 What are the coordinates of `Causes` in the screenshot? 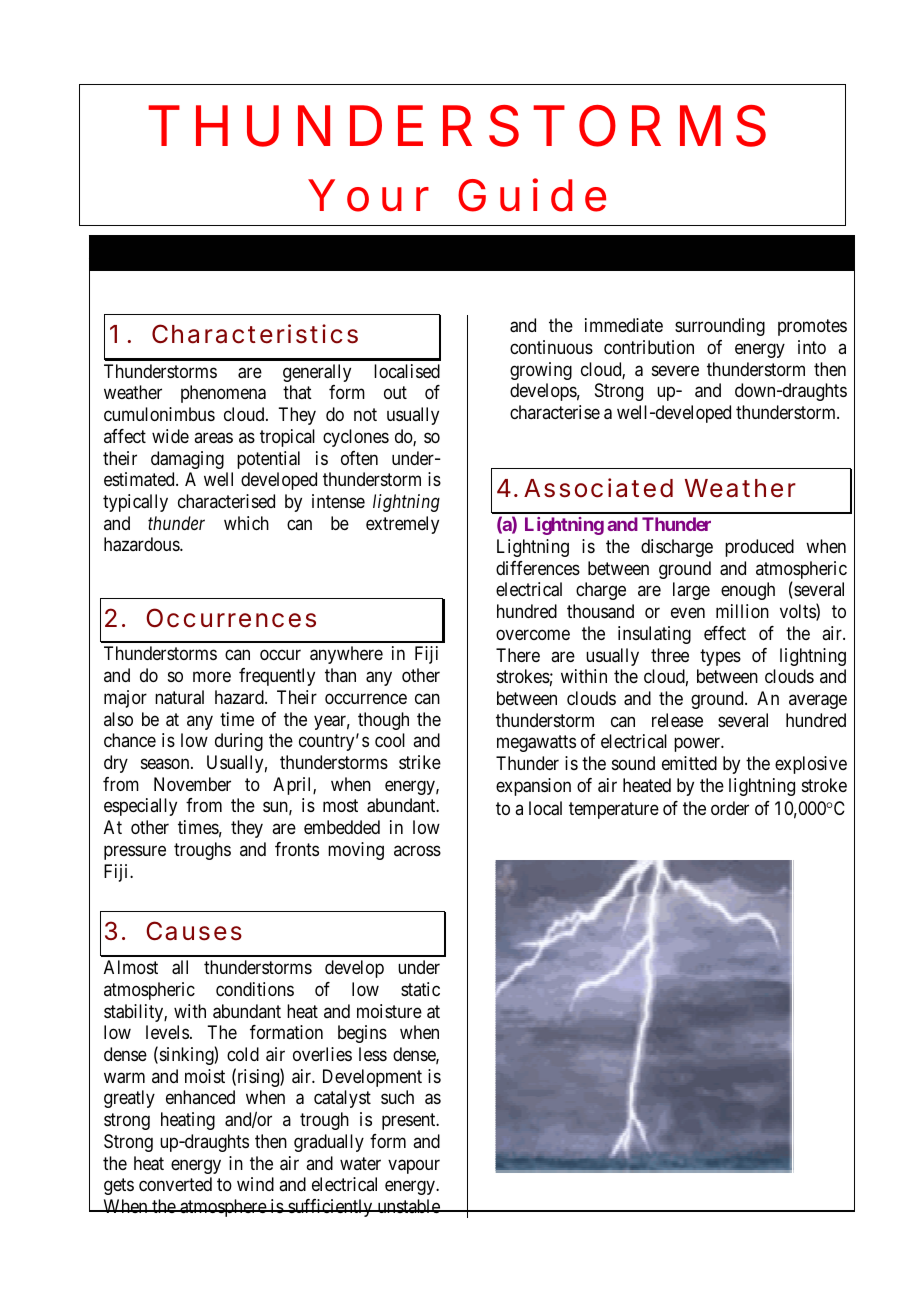 It's located at (194, 931).
